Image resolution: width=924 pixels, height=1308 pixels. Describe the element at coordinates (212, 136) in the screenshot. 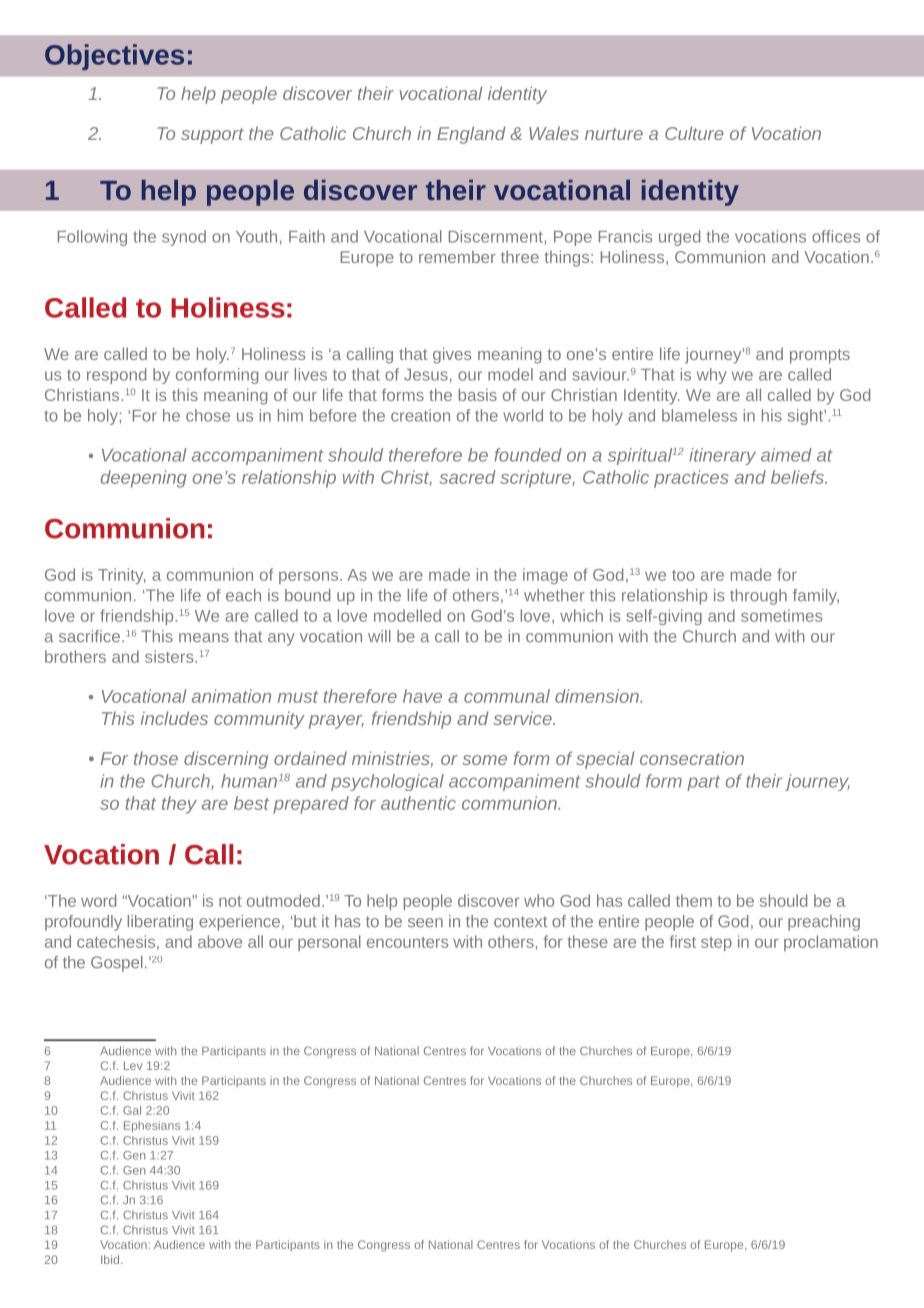

I see `support` at that location.
